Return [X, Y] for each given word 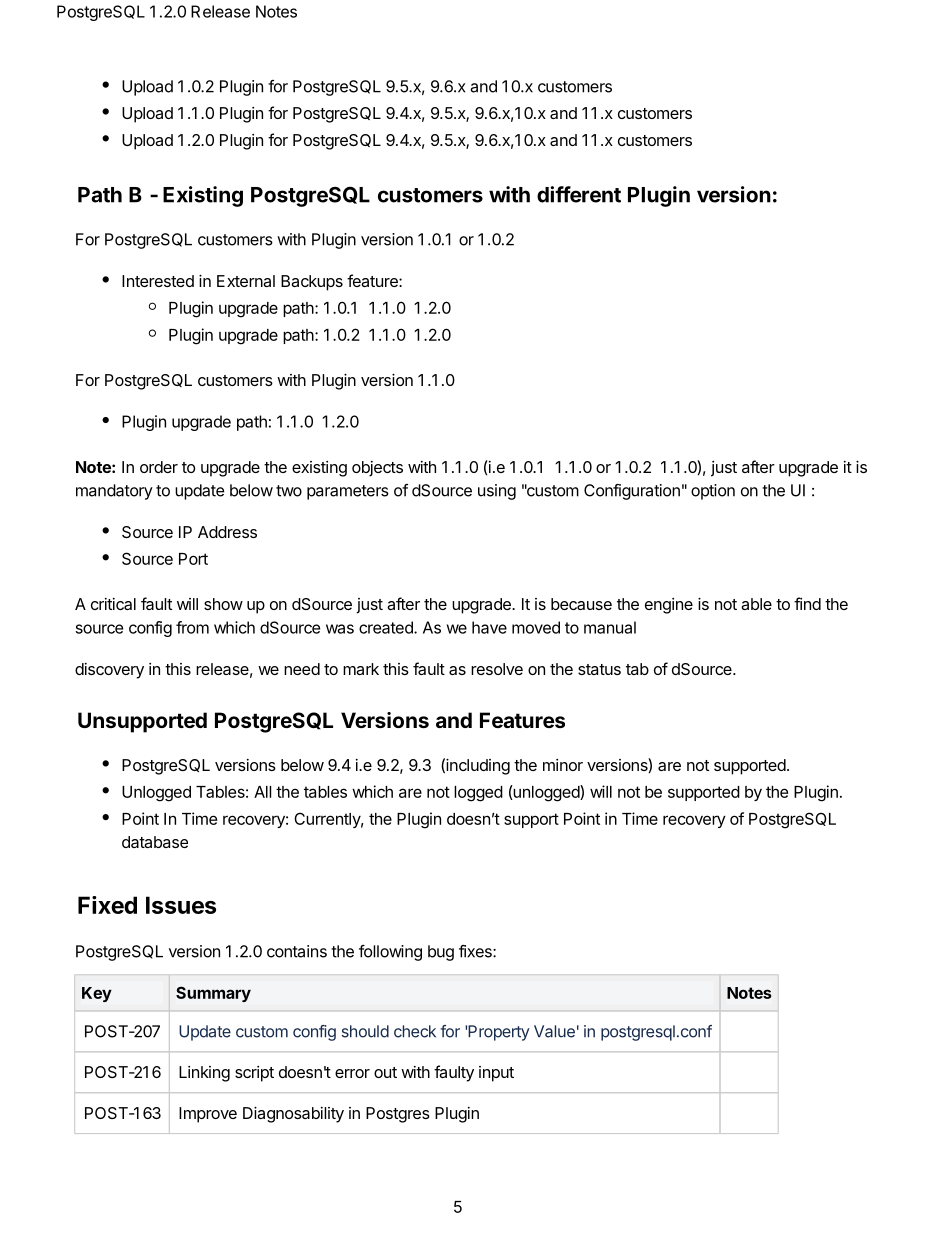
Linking [204, 1074]
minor [563, 765]
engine [669, 606]
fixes [476, 951]
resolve [497, 669]
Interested [158, 281]
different [579, 194]
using [497, 492]
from [192, 627]
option [713, 492]
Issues [181, 905]
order [159, 467]
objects [377, 469]
